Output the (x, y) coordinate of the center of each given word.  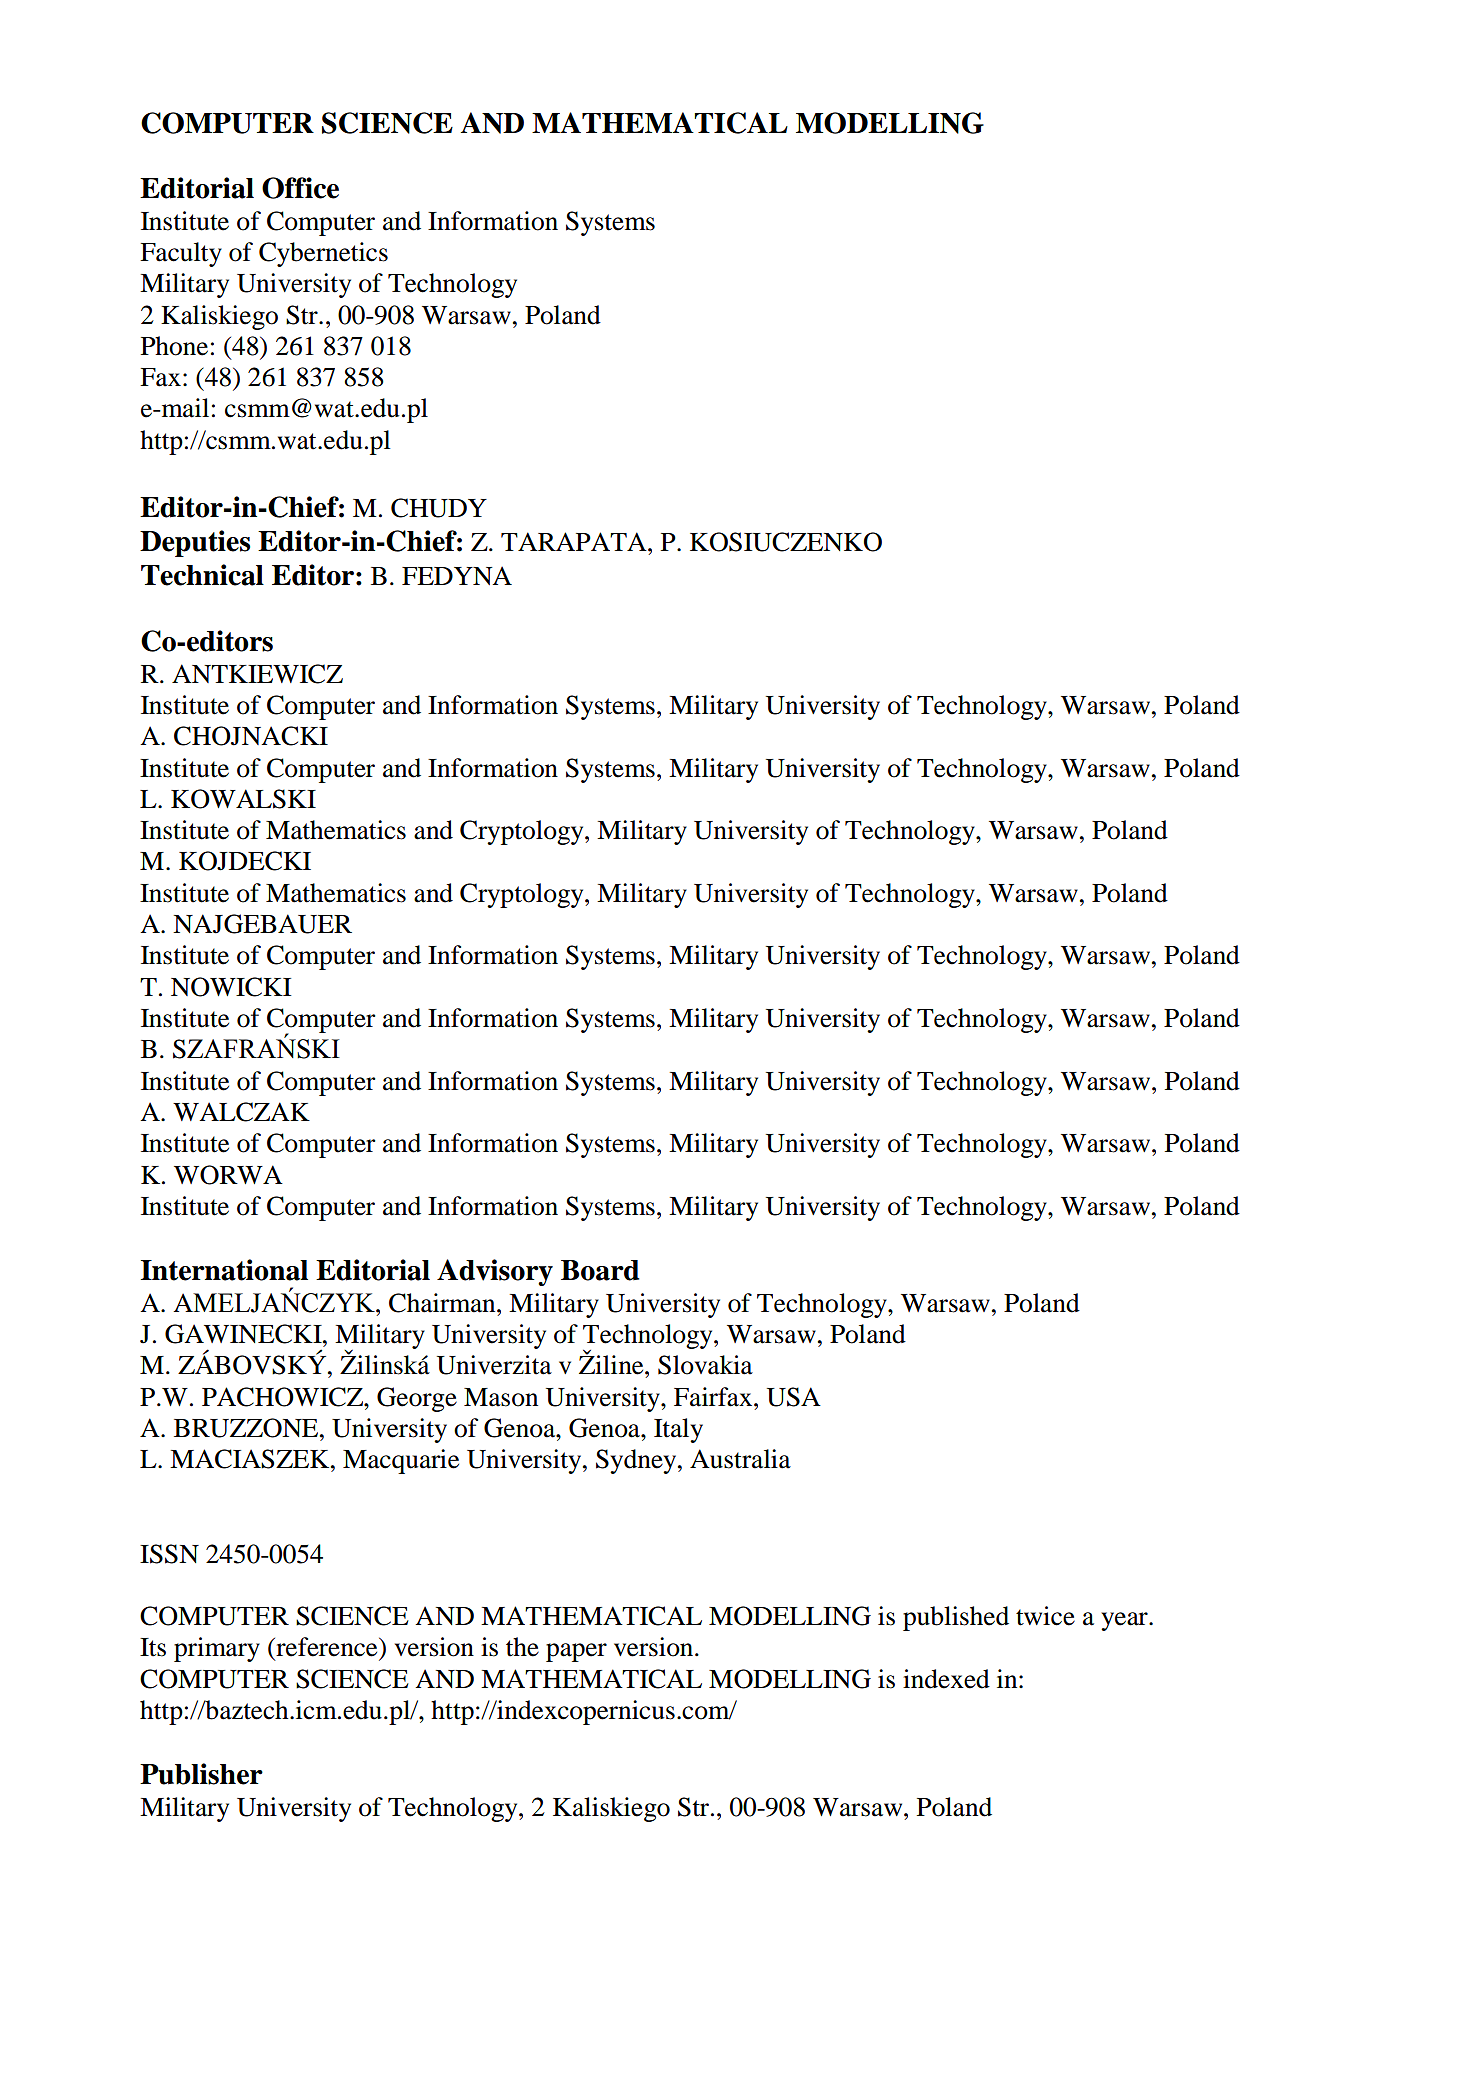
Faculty (181, 254)
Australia (740, 1459)
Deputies (195, 543)
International (224, 1270)
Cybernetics (323, 254)
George (417, 1399)
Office (300, 188)
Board (600, 1270)
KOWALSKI (243, 799)
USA (794, 1397)
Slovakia (705, 1365)
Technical (202, 575)
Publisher (201, 1774)
